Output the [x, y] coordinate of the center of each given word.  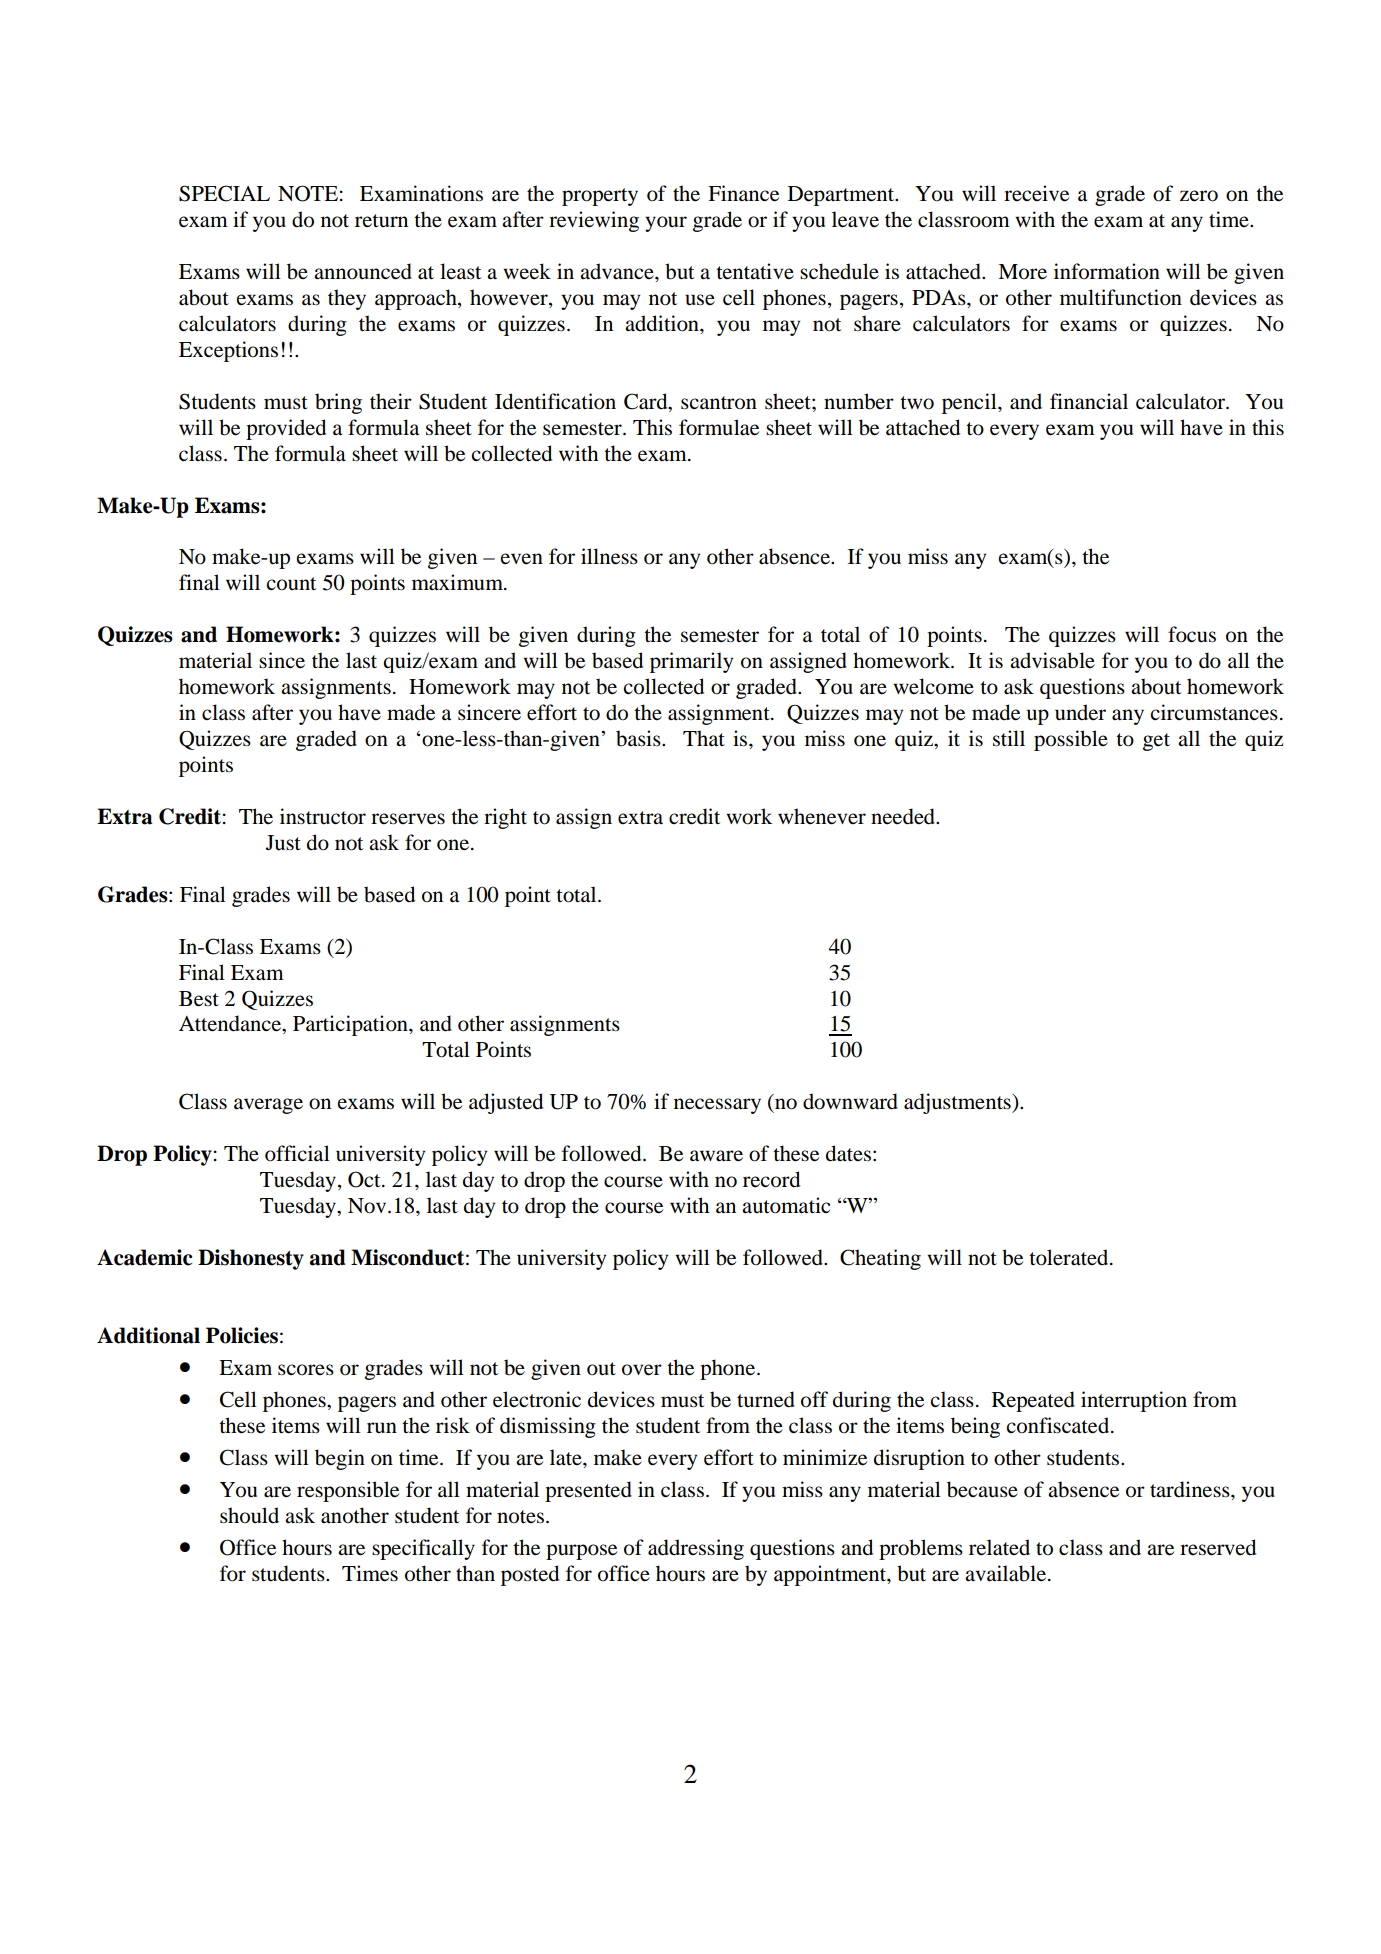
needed [904, 816]
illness [609, 556]
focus [1192, 634]
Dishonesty [251, 1259]
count [291, 584]
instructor [323, 816]
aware [716, 1156]
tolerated [1070, 1257]
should [249, 1515]
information [1107, 271]
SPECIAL [224, 193]
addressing [696, 1549]
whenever [822, 816]
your [666, 224]
